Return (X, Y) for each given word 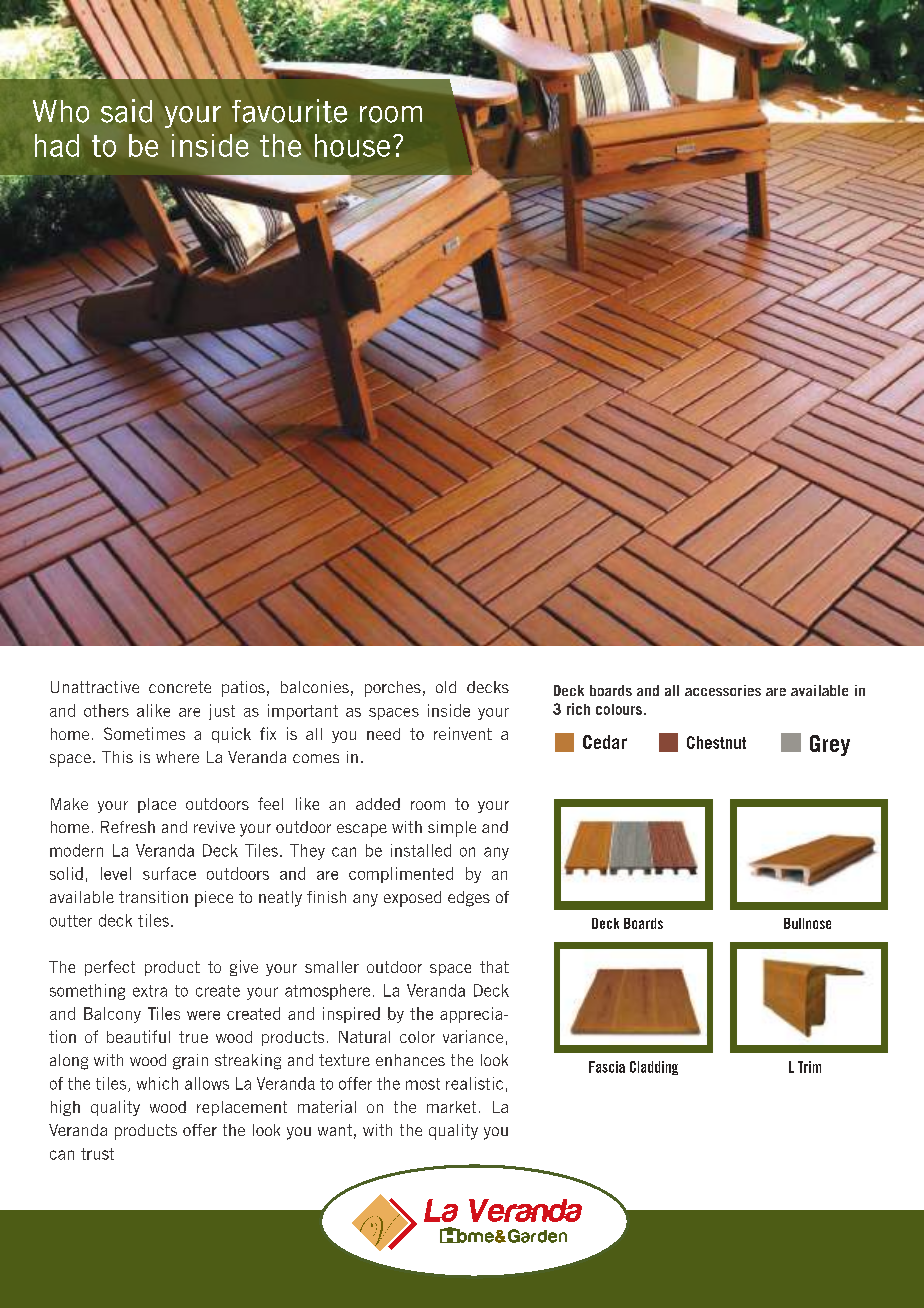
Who (61, 111)
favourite (289, 111)
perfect (110, 968)
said (126, 111)
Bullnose (807, 923)
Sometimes (144, 733)
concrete (180, 687)
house (352, 145)
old (446, 687)
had (57, 145)
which (157, 1083)
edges (469, 899)
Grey (830, 745)
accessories (723, 690)
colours (619, 709)
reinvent (463, 733)
